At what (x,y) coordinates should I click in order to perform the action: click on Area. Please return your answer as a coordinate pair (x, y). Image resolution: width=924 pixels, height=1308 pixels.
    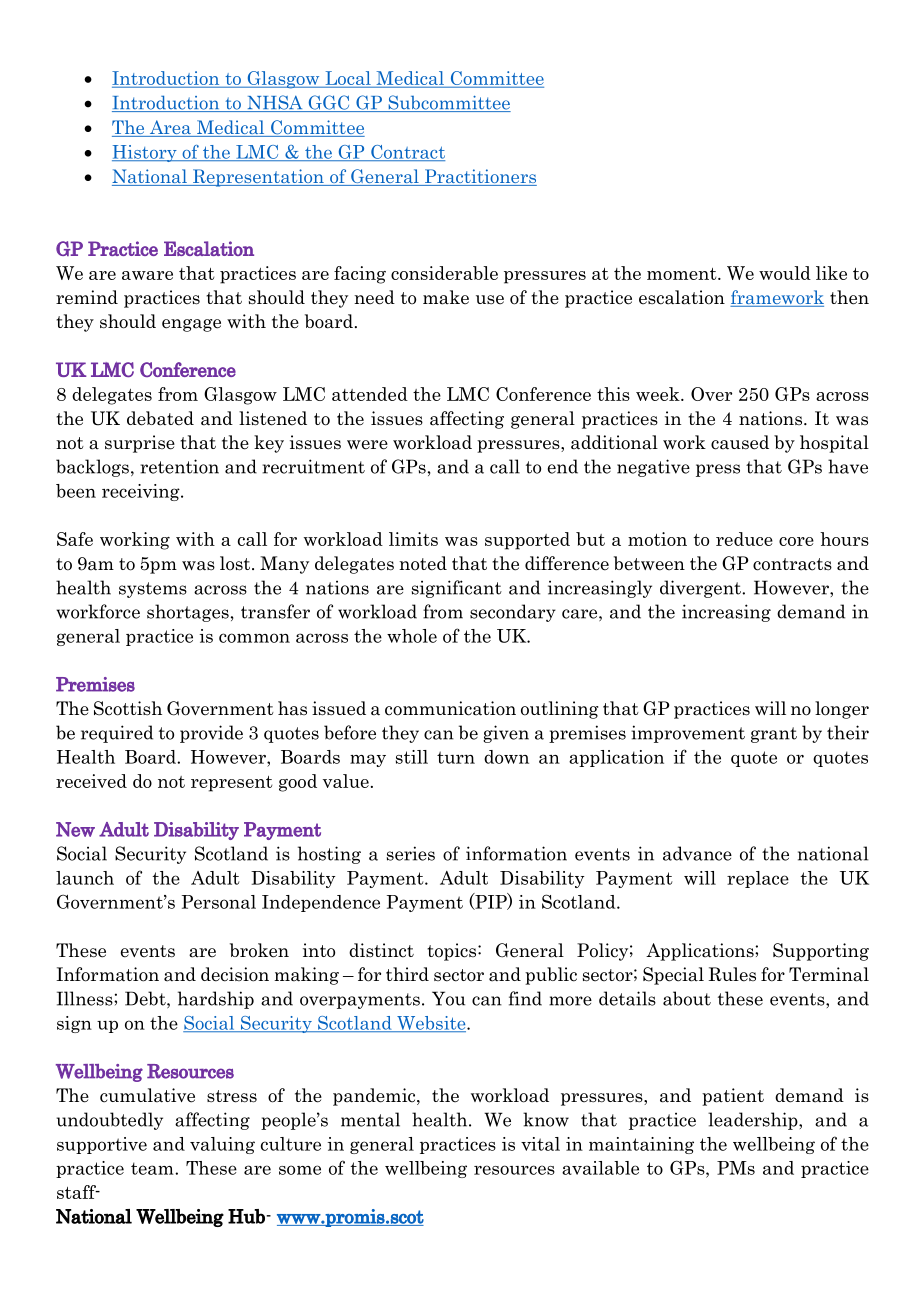
    Looking at the image, I should click on (170, 128).
